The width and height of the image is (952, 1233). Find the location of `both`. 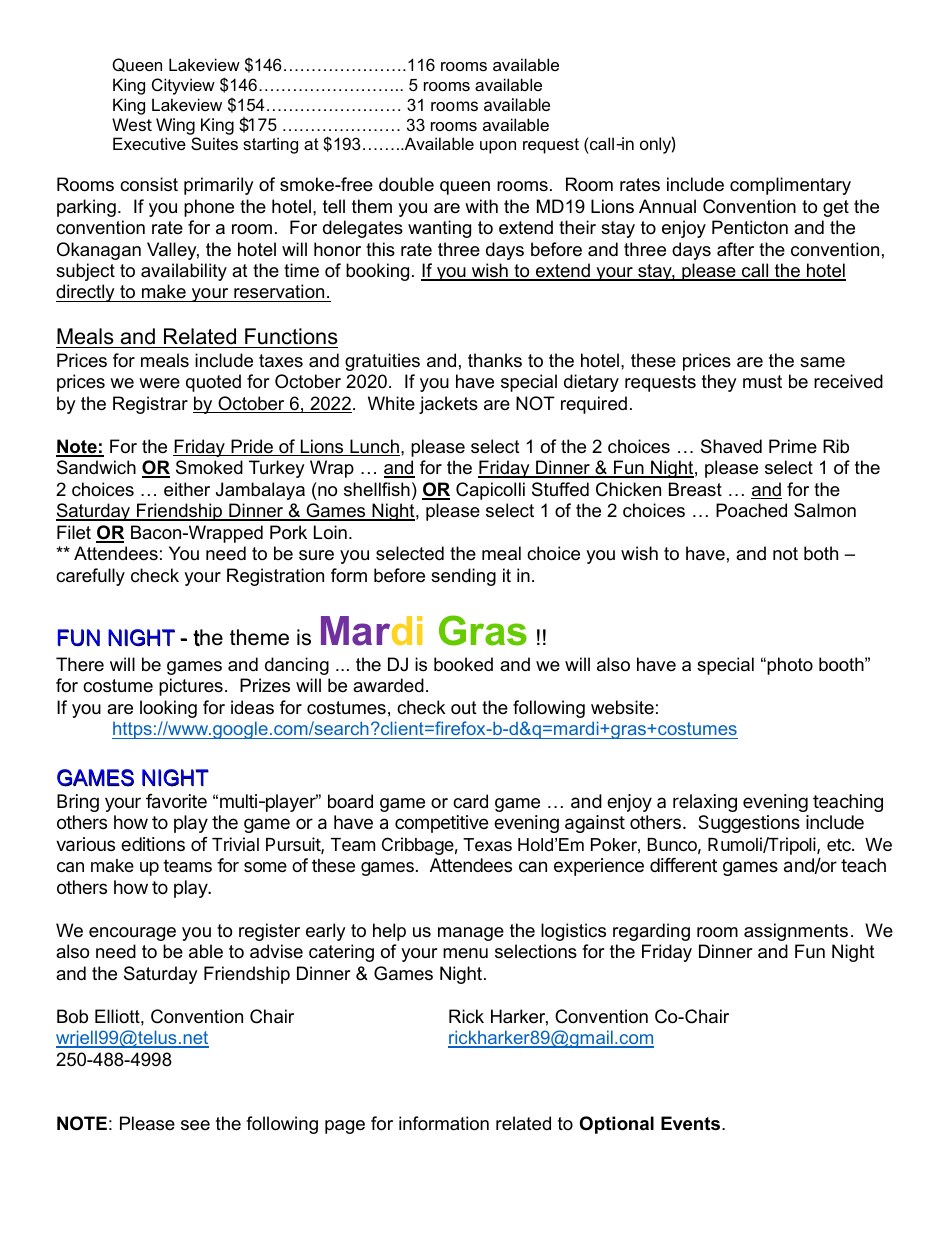

both is located at coordinates (821, 553).
